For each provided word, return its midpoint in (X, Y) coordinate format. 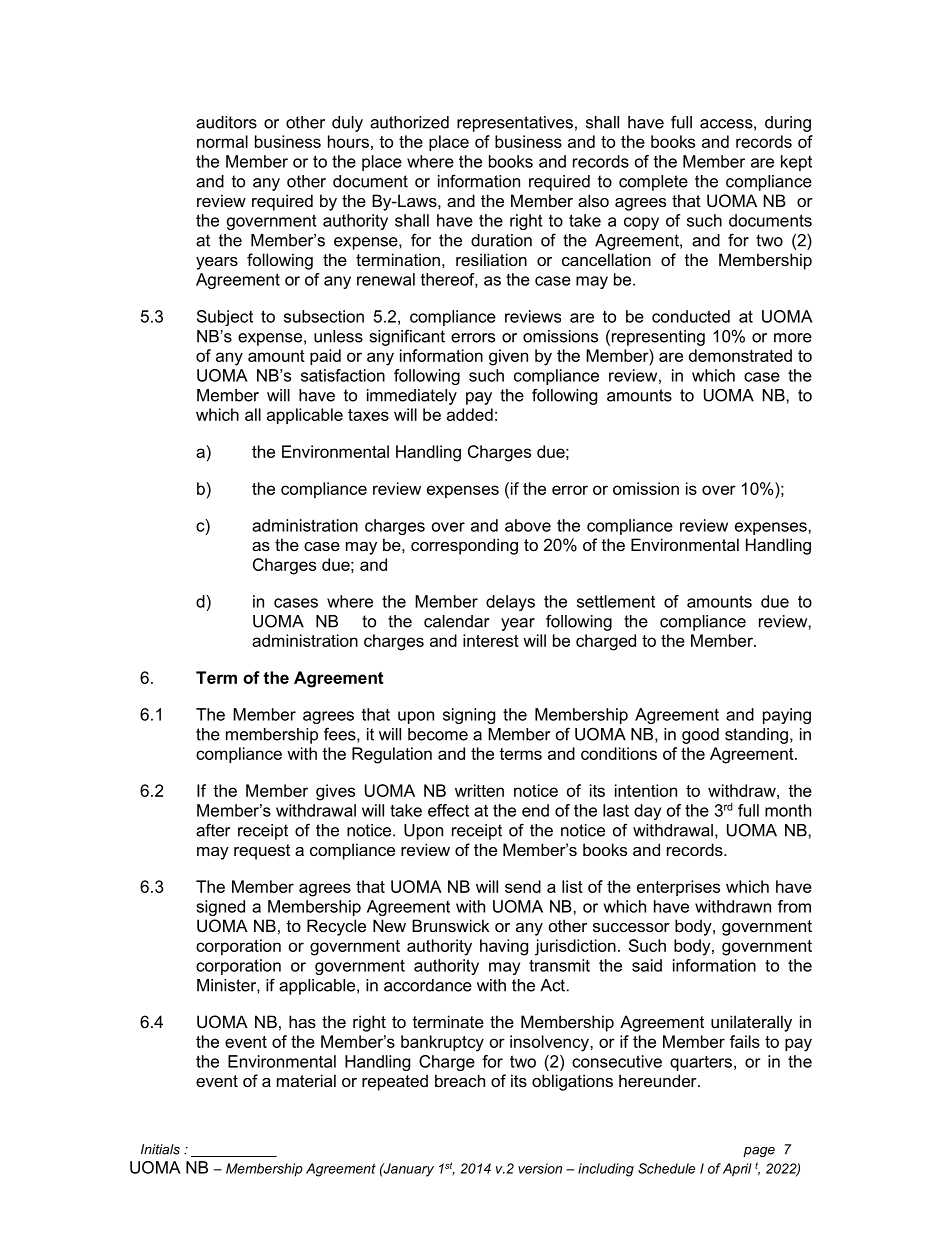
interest (491, 640)
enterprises (678, 888)
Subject (225, 318)
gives (335, 792)
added (470, 414)
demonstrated (740, 355)
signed (220, 908)
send (523, 886)
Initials (160, 1149)
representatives (515, 124)
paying (787, 716)
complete (653, 183)
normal (222, 141)
